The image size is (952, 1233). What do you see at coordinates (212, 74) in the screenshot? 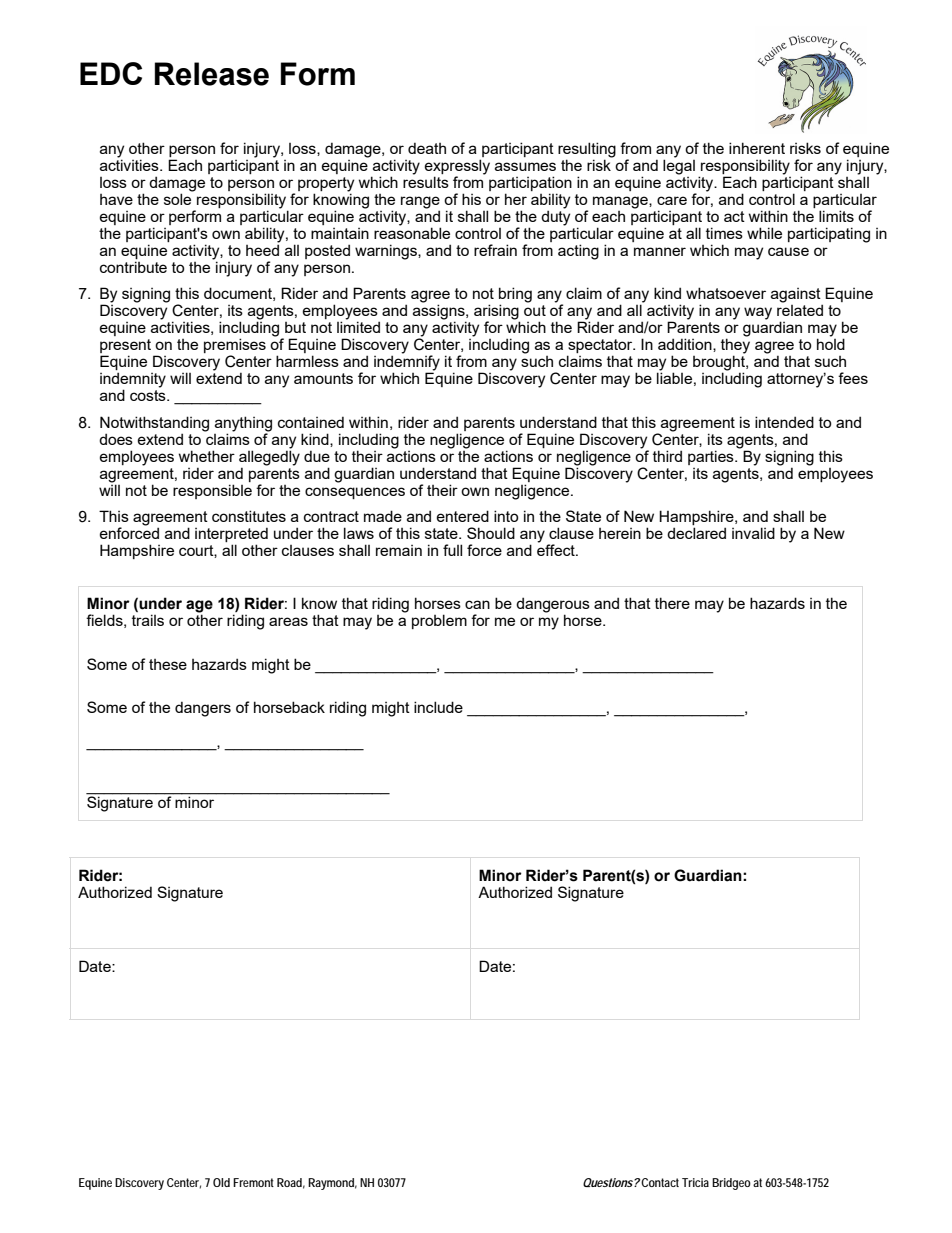
I see `Release` at bounding box center [212, 74].
